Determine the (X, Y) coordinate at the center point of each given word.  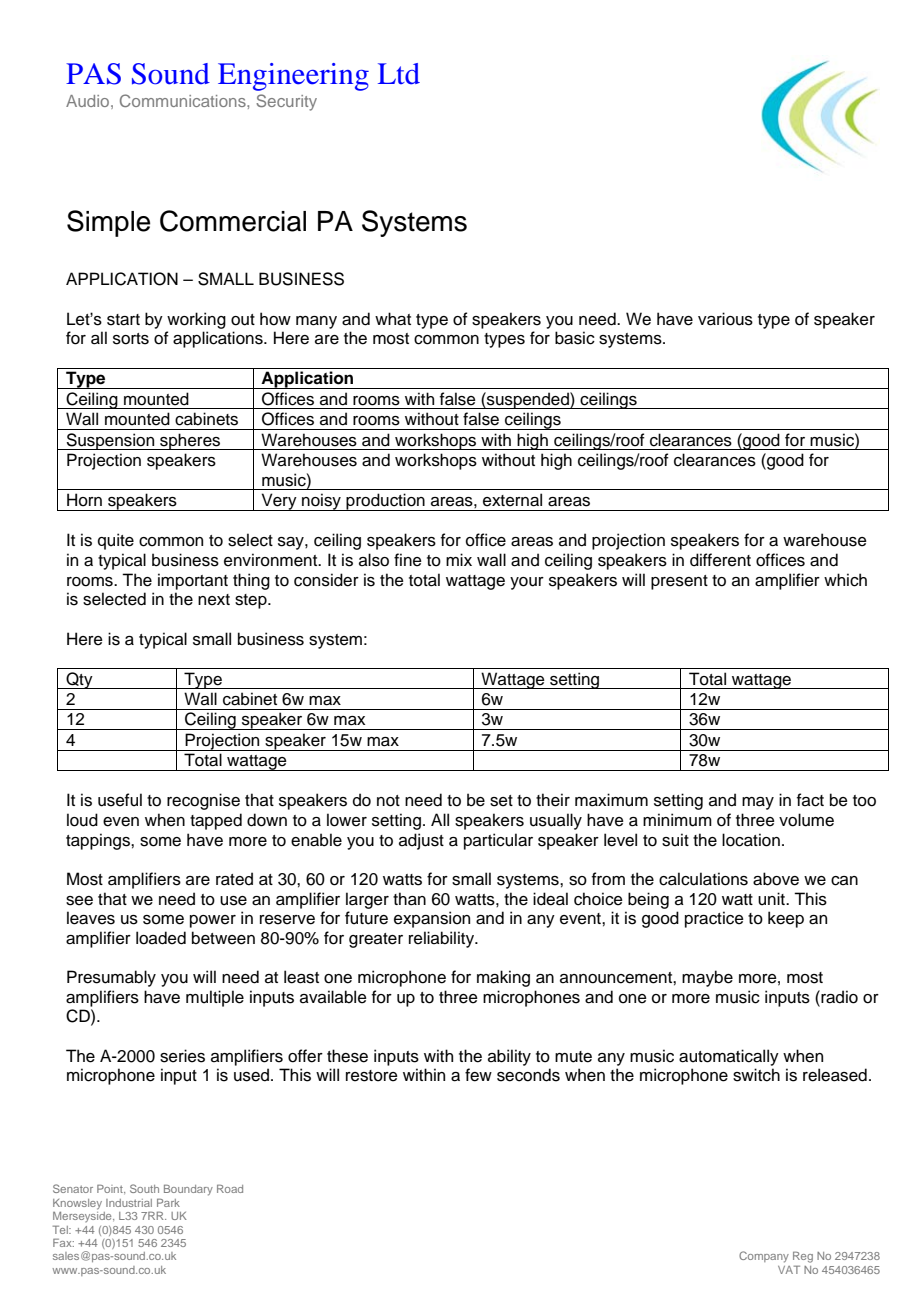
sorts (131, 339)
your (527, 583)
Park (168, 1202)
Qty (79, 680)
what (393, 319)
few (478, 1075)
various (725, 319)
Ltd (399, 74)
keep (786, 919)
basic (575, 338)
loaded (161, 938)
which (845, 580)
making (503, 978)
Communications (184, 100)
